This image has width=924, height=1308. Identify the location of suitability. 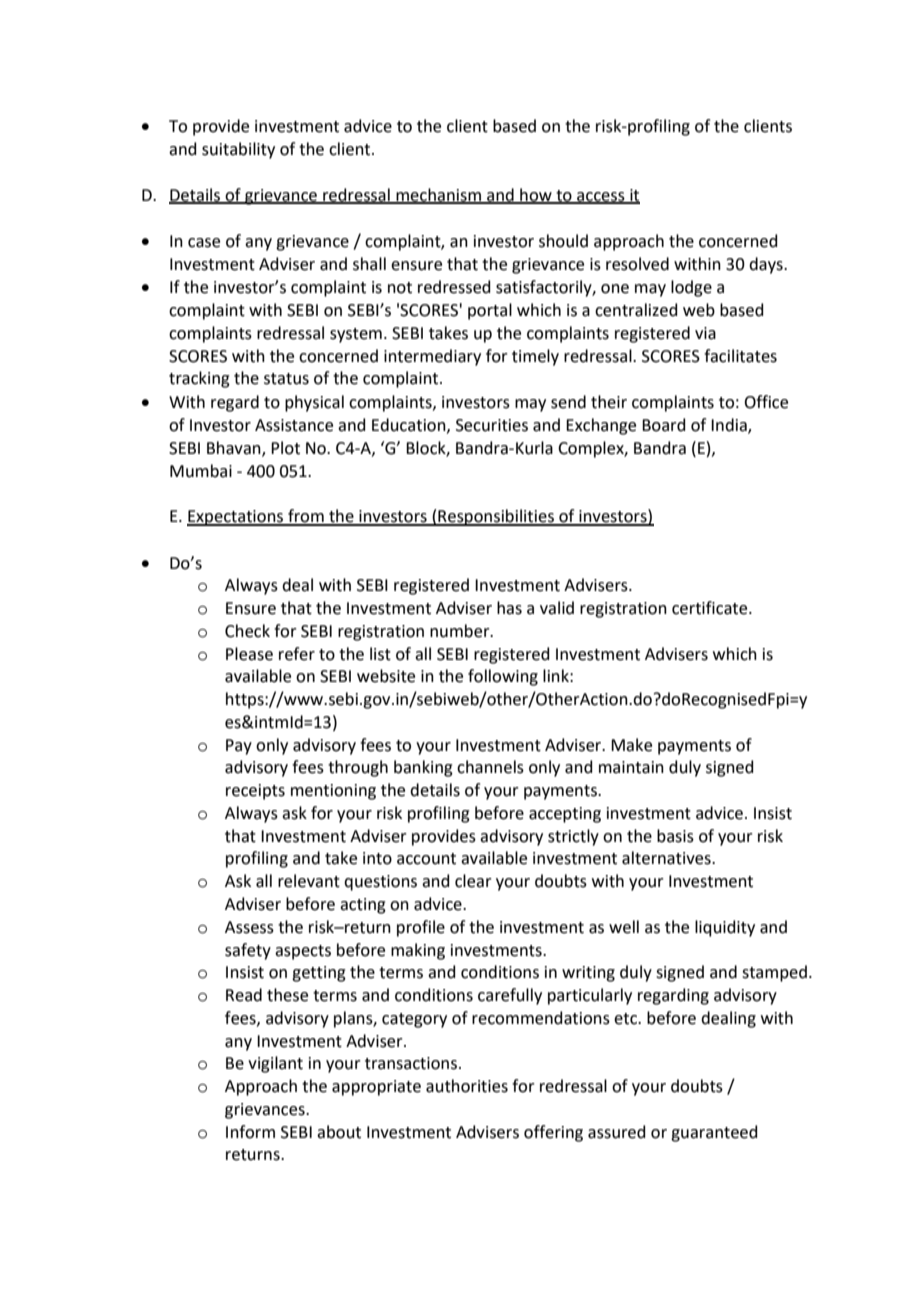
(238, 150).
